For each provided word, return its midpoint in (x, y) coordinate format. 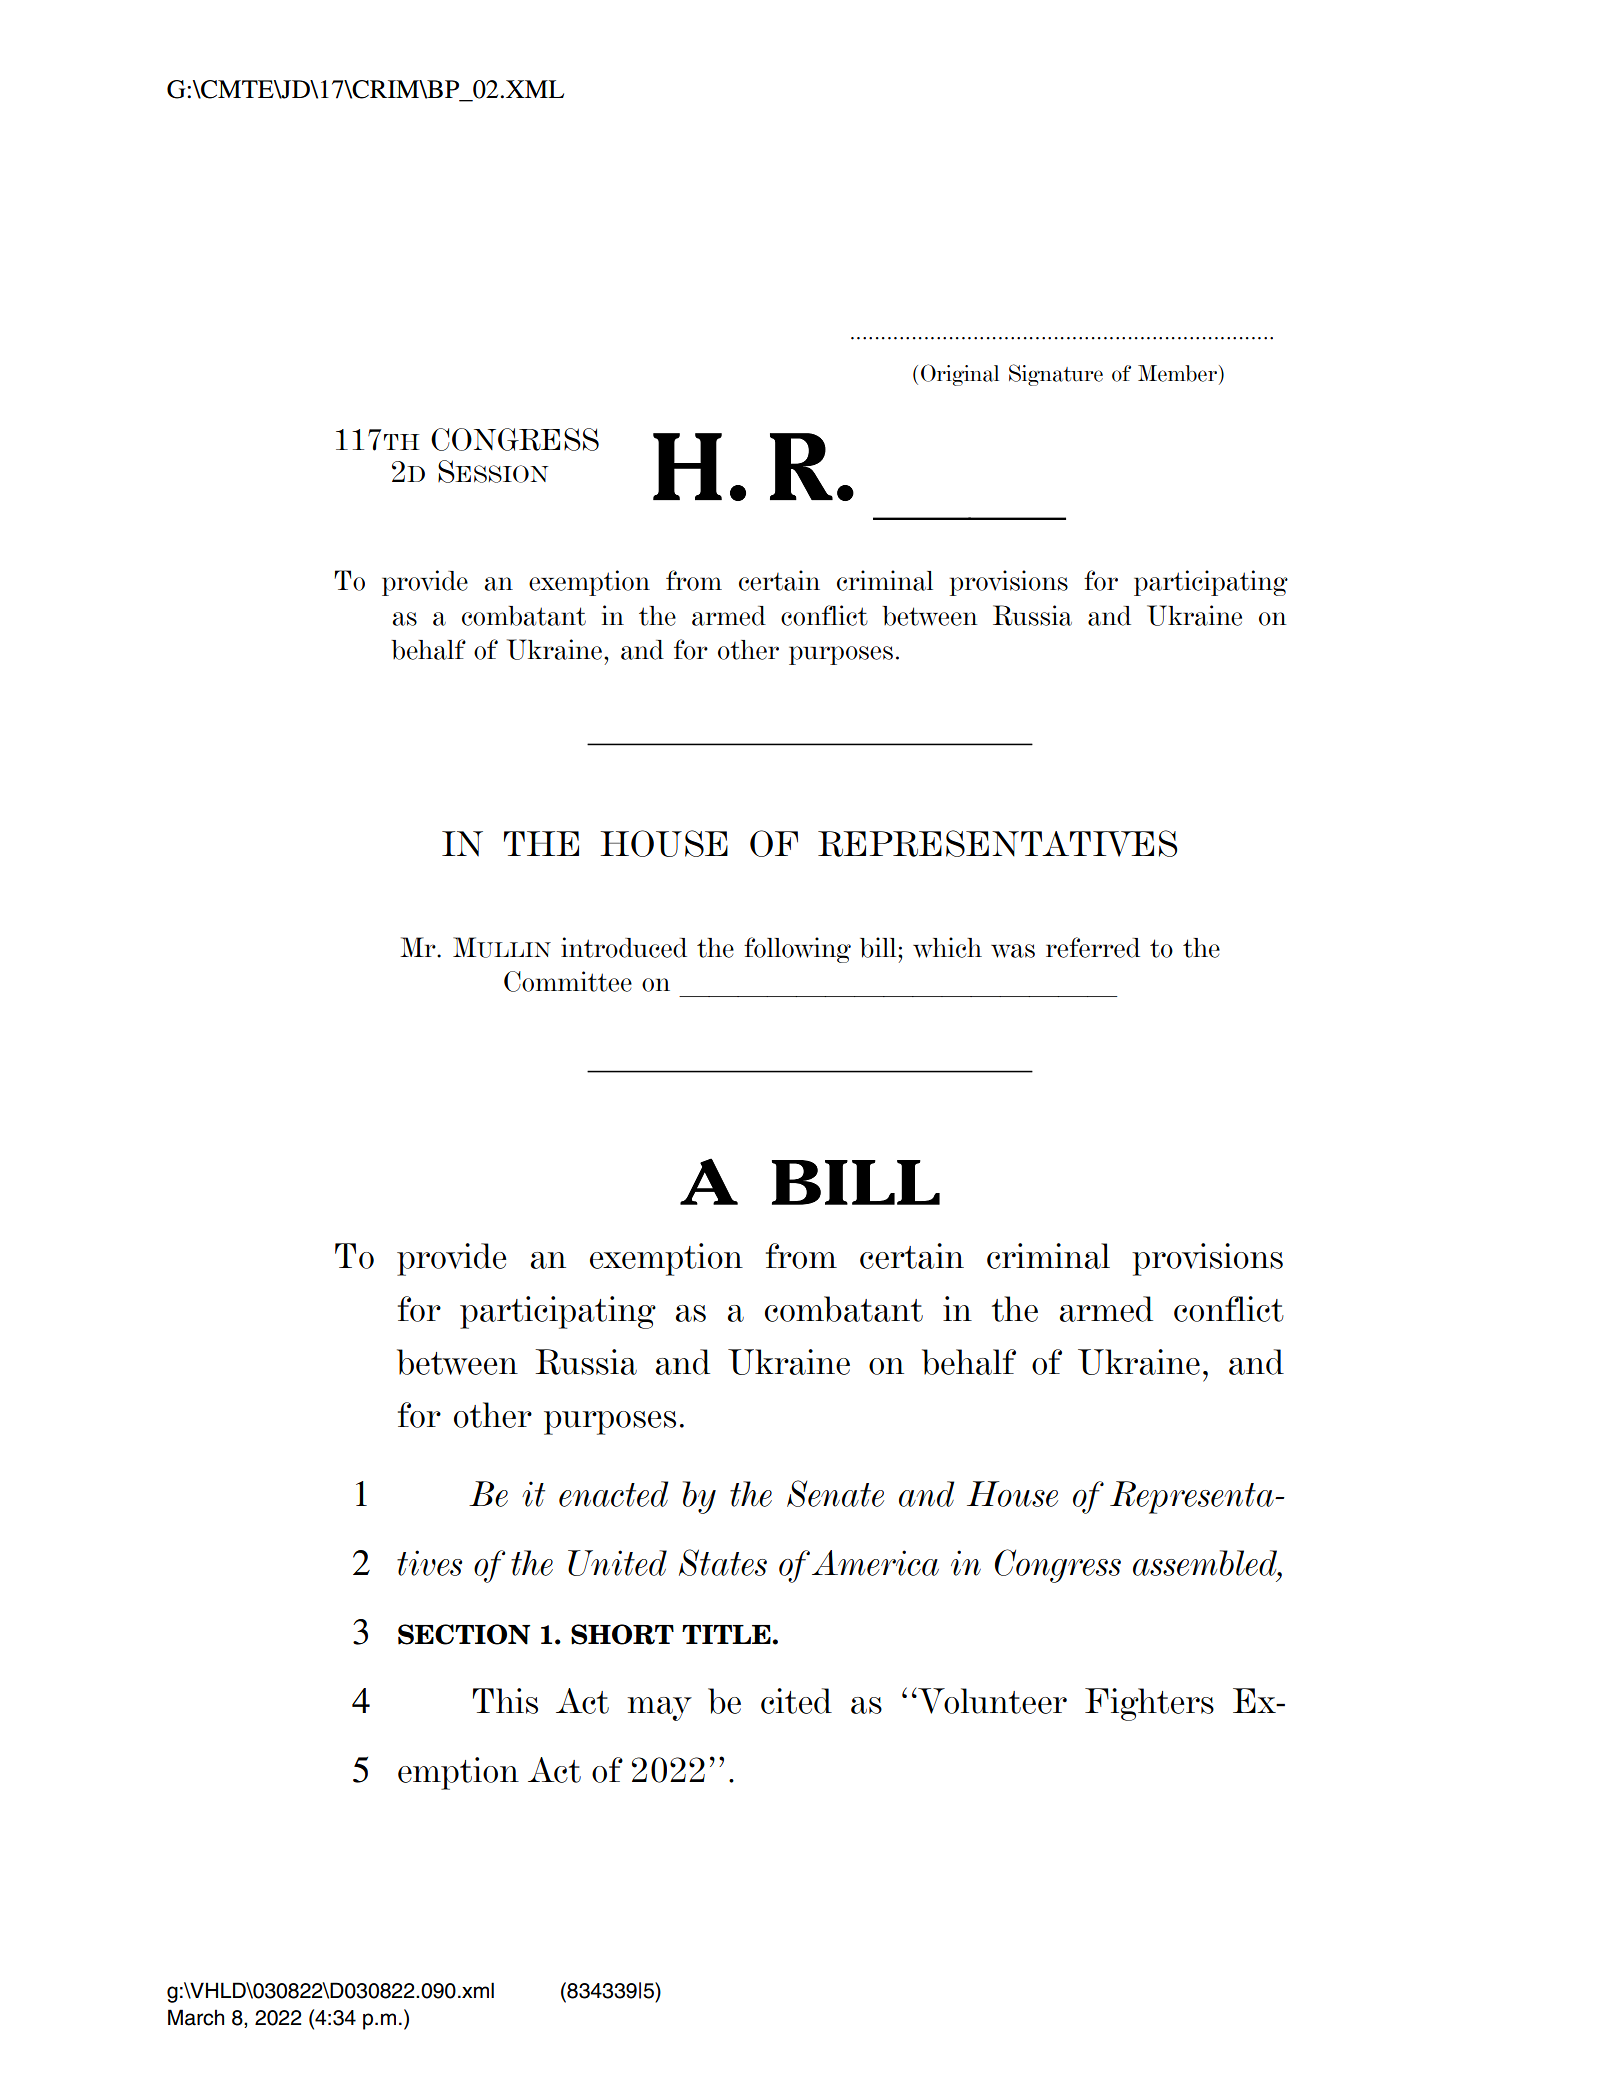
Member (1177, 373)
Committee (568, 981)
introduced (624, 947)
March (196, 2017)
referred (1093, 947)
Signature (1056, 375)
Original (960, 375)
